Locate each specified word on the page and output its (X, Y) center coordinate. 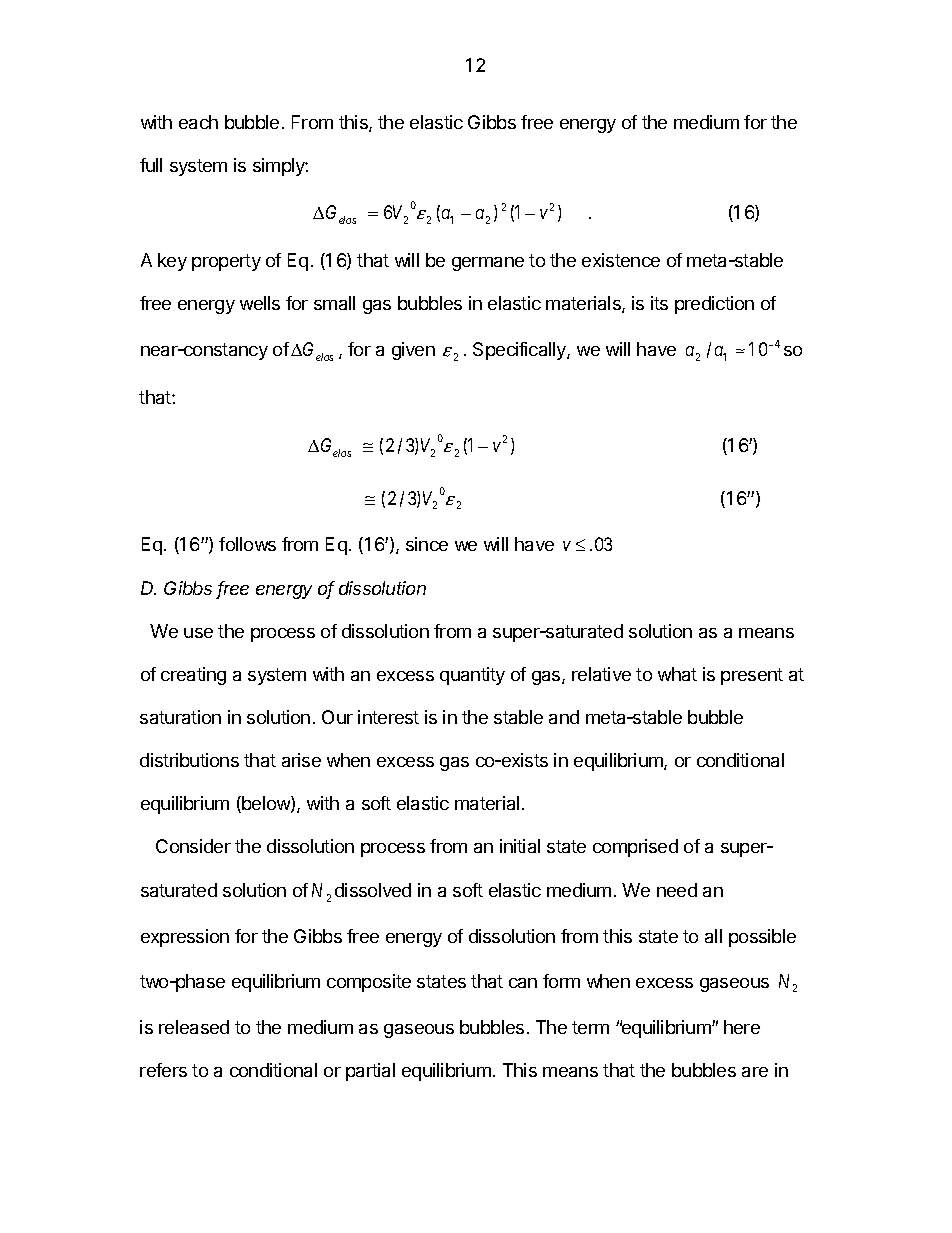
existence (621, 260)
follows (247, 544)
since (427, 544)
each (198, 122)
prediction (714, 305)
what (677, 674)
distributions (189, 760)
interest (388, 717)
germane (488, 264)
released (194, 1027)
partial (370, 1072)
